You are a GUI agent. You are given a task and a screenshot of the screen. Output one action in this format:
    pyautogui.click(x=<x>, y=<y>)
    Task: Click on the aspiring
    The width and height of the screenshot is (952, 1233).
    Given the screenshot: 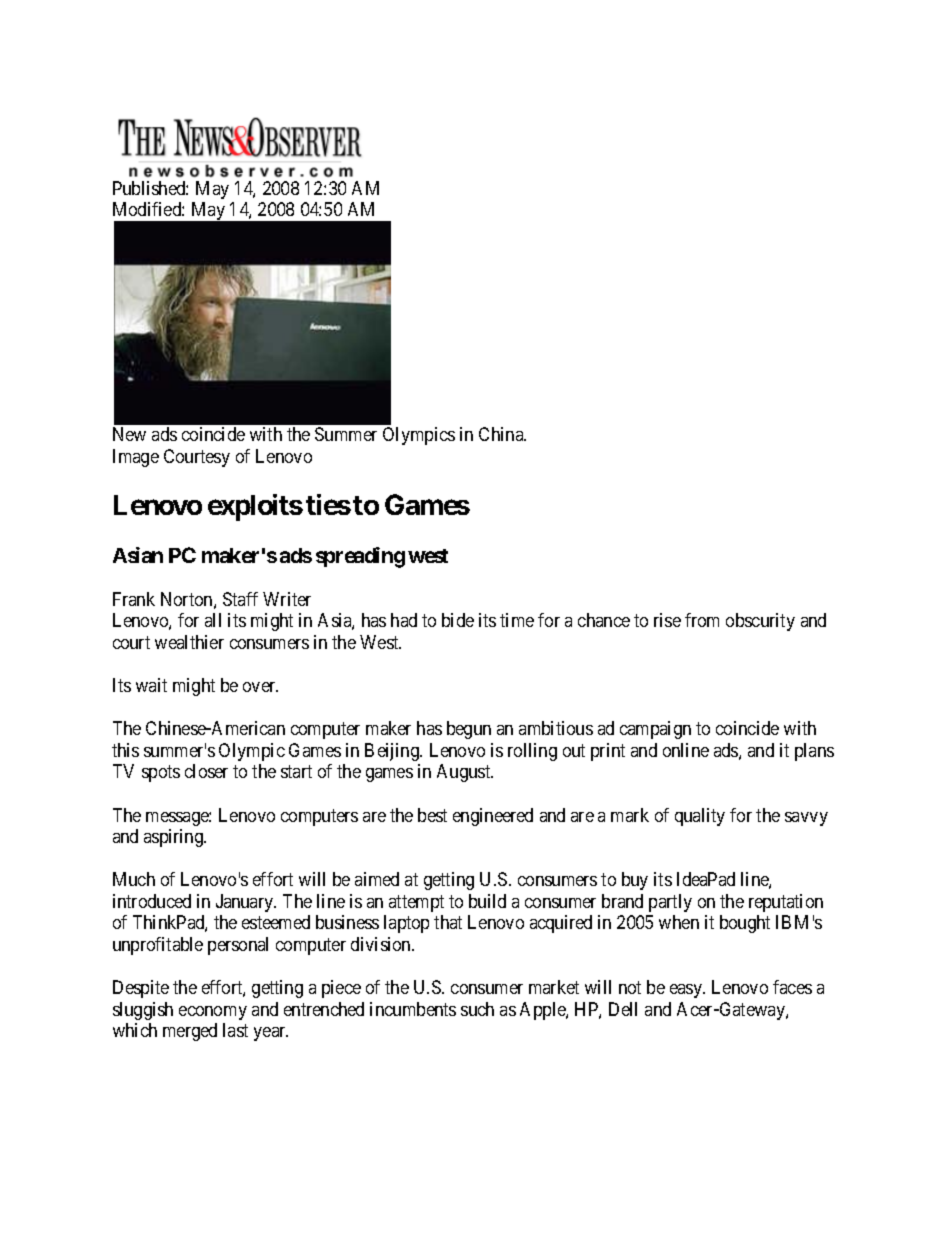 What is the action you would take?
    pyautogui.click(x=175, y=838)
